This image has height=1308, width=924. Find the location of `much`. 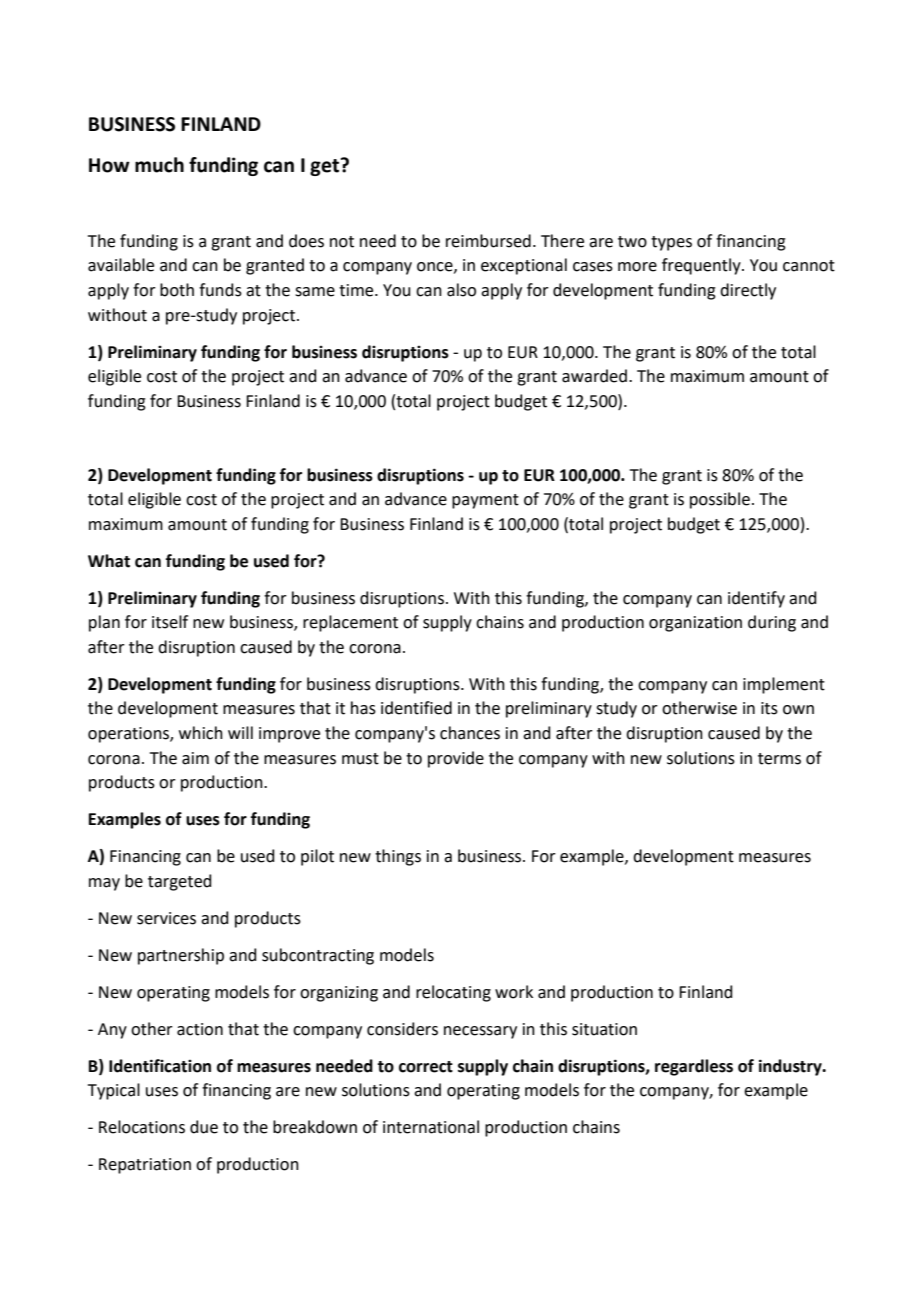

much is located at coordinates (159, 165).
